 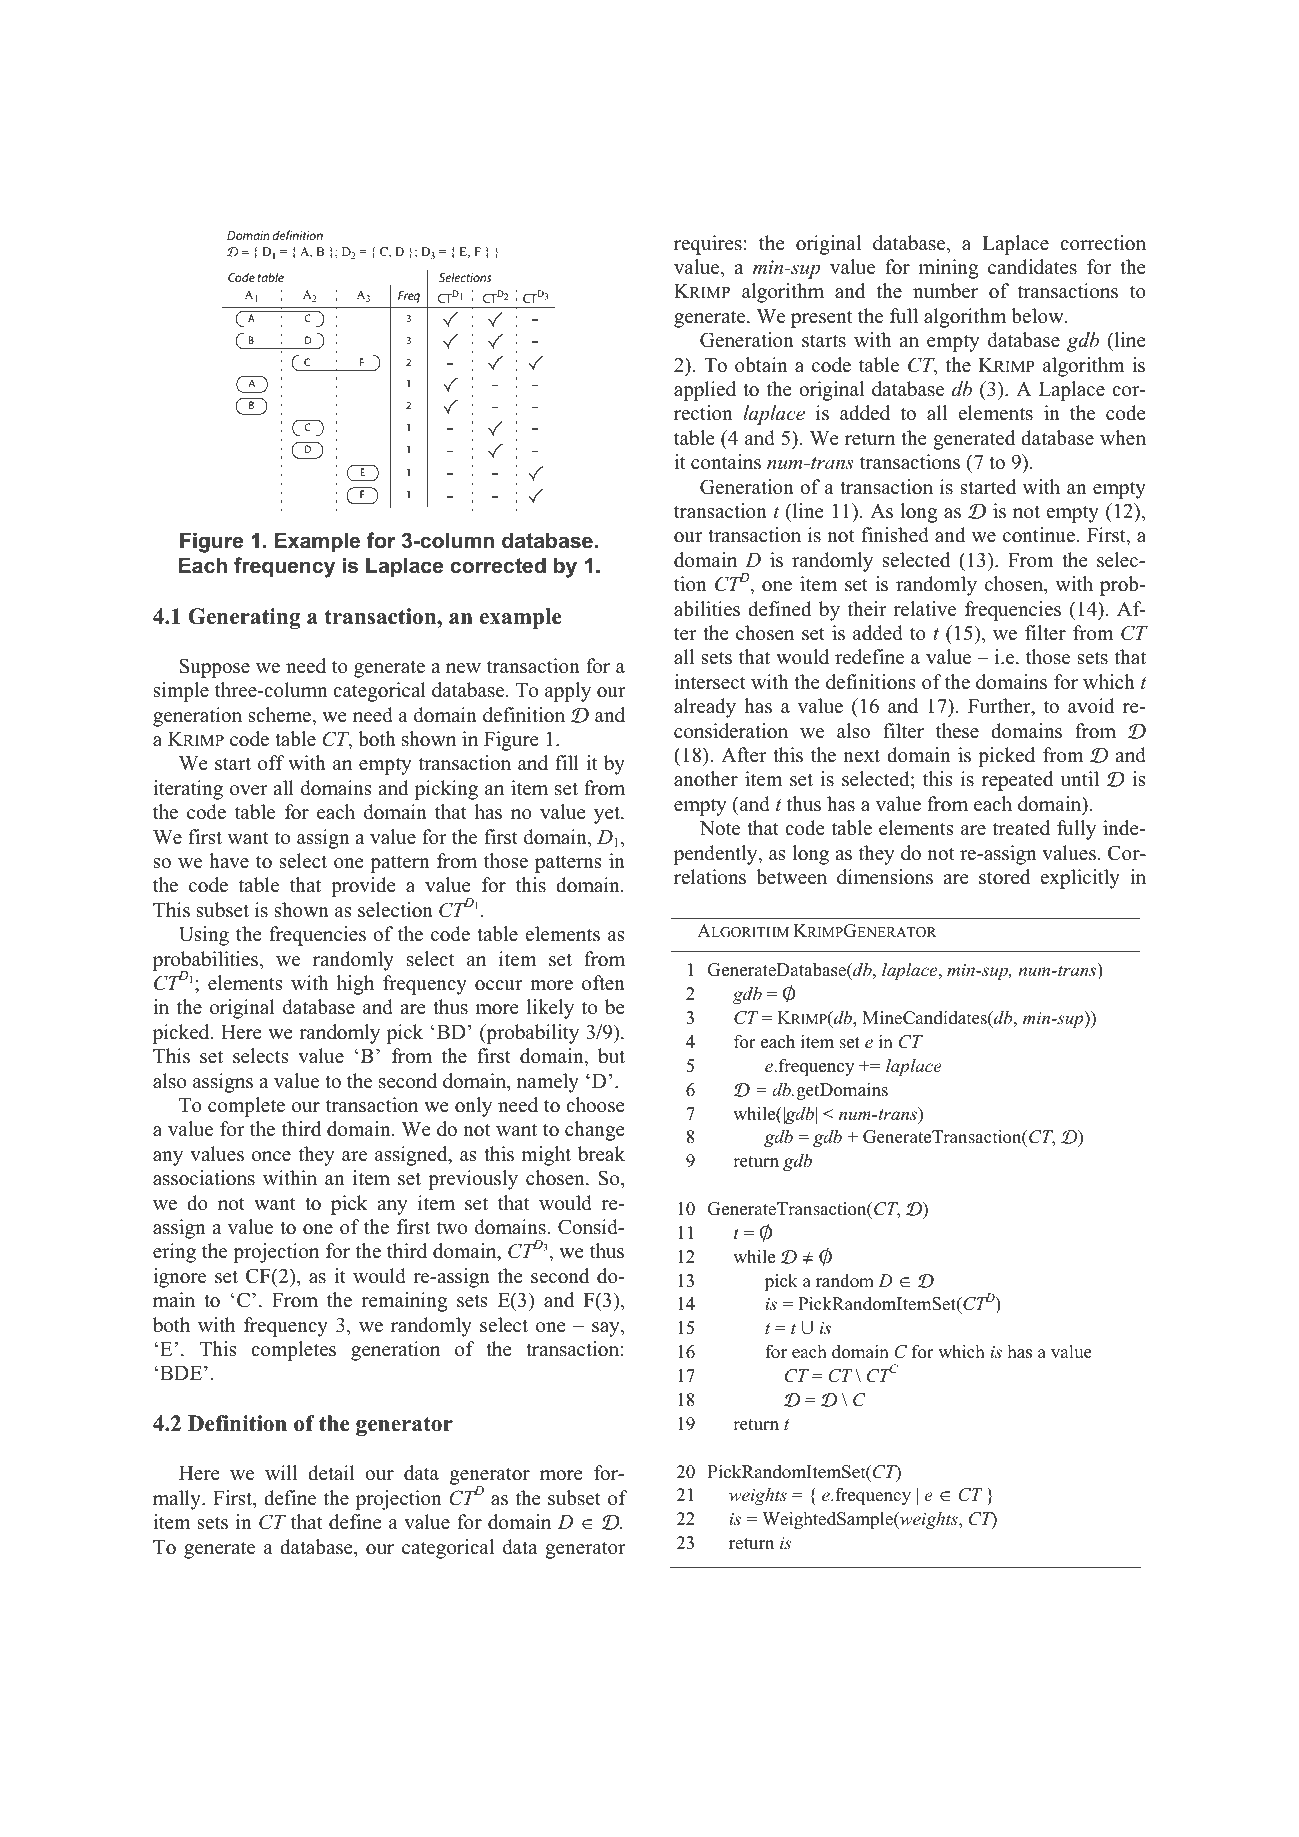 I want to click on intersect, so click(x=710, y=682).
